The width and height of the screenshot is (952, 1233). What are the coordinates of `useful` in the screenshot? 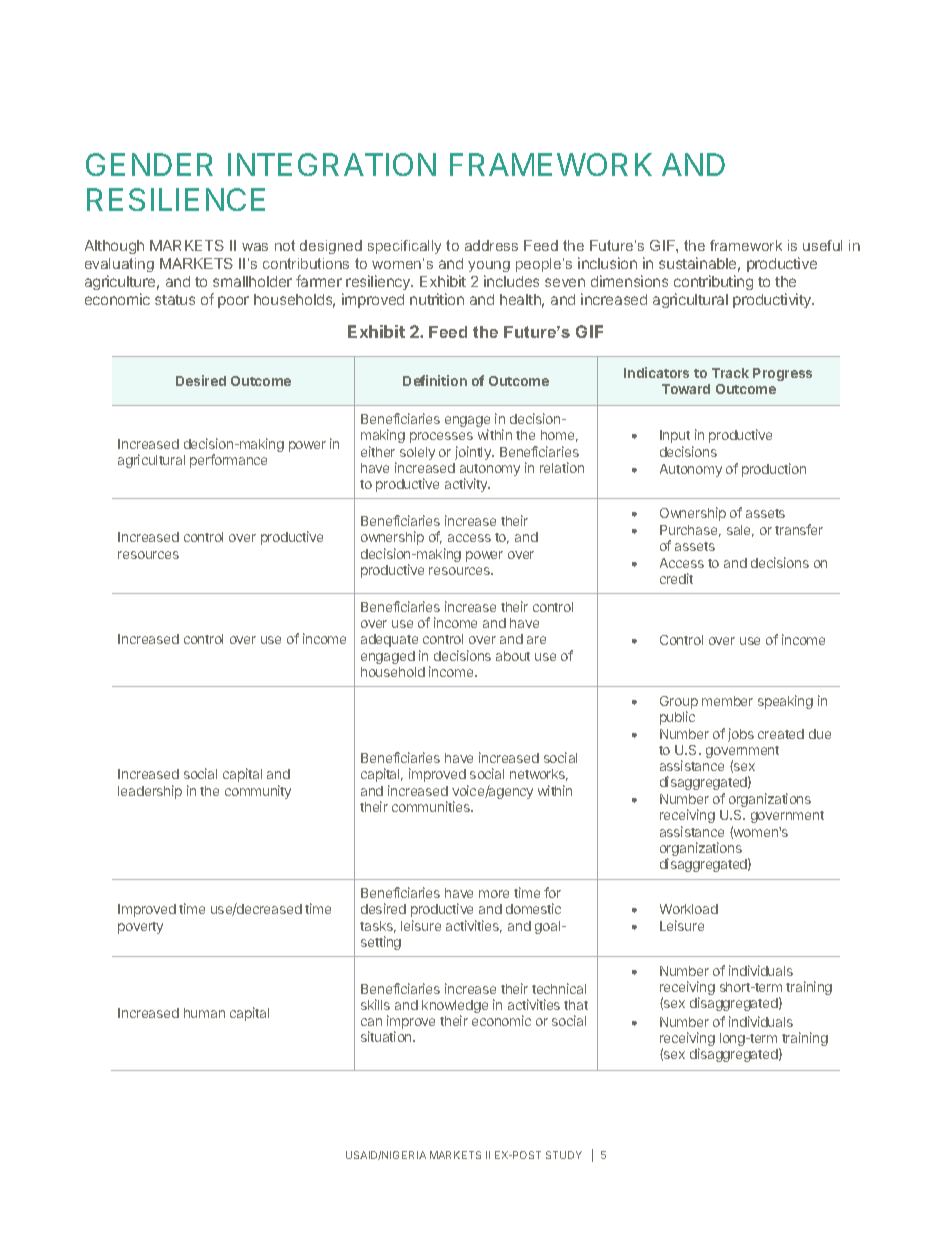 It's located at (822, 245).
